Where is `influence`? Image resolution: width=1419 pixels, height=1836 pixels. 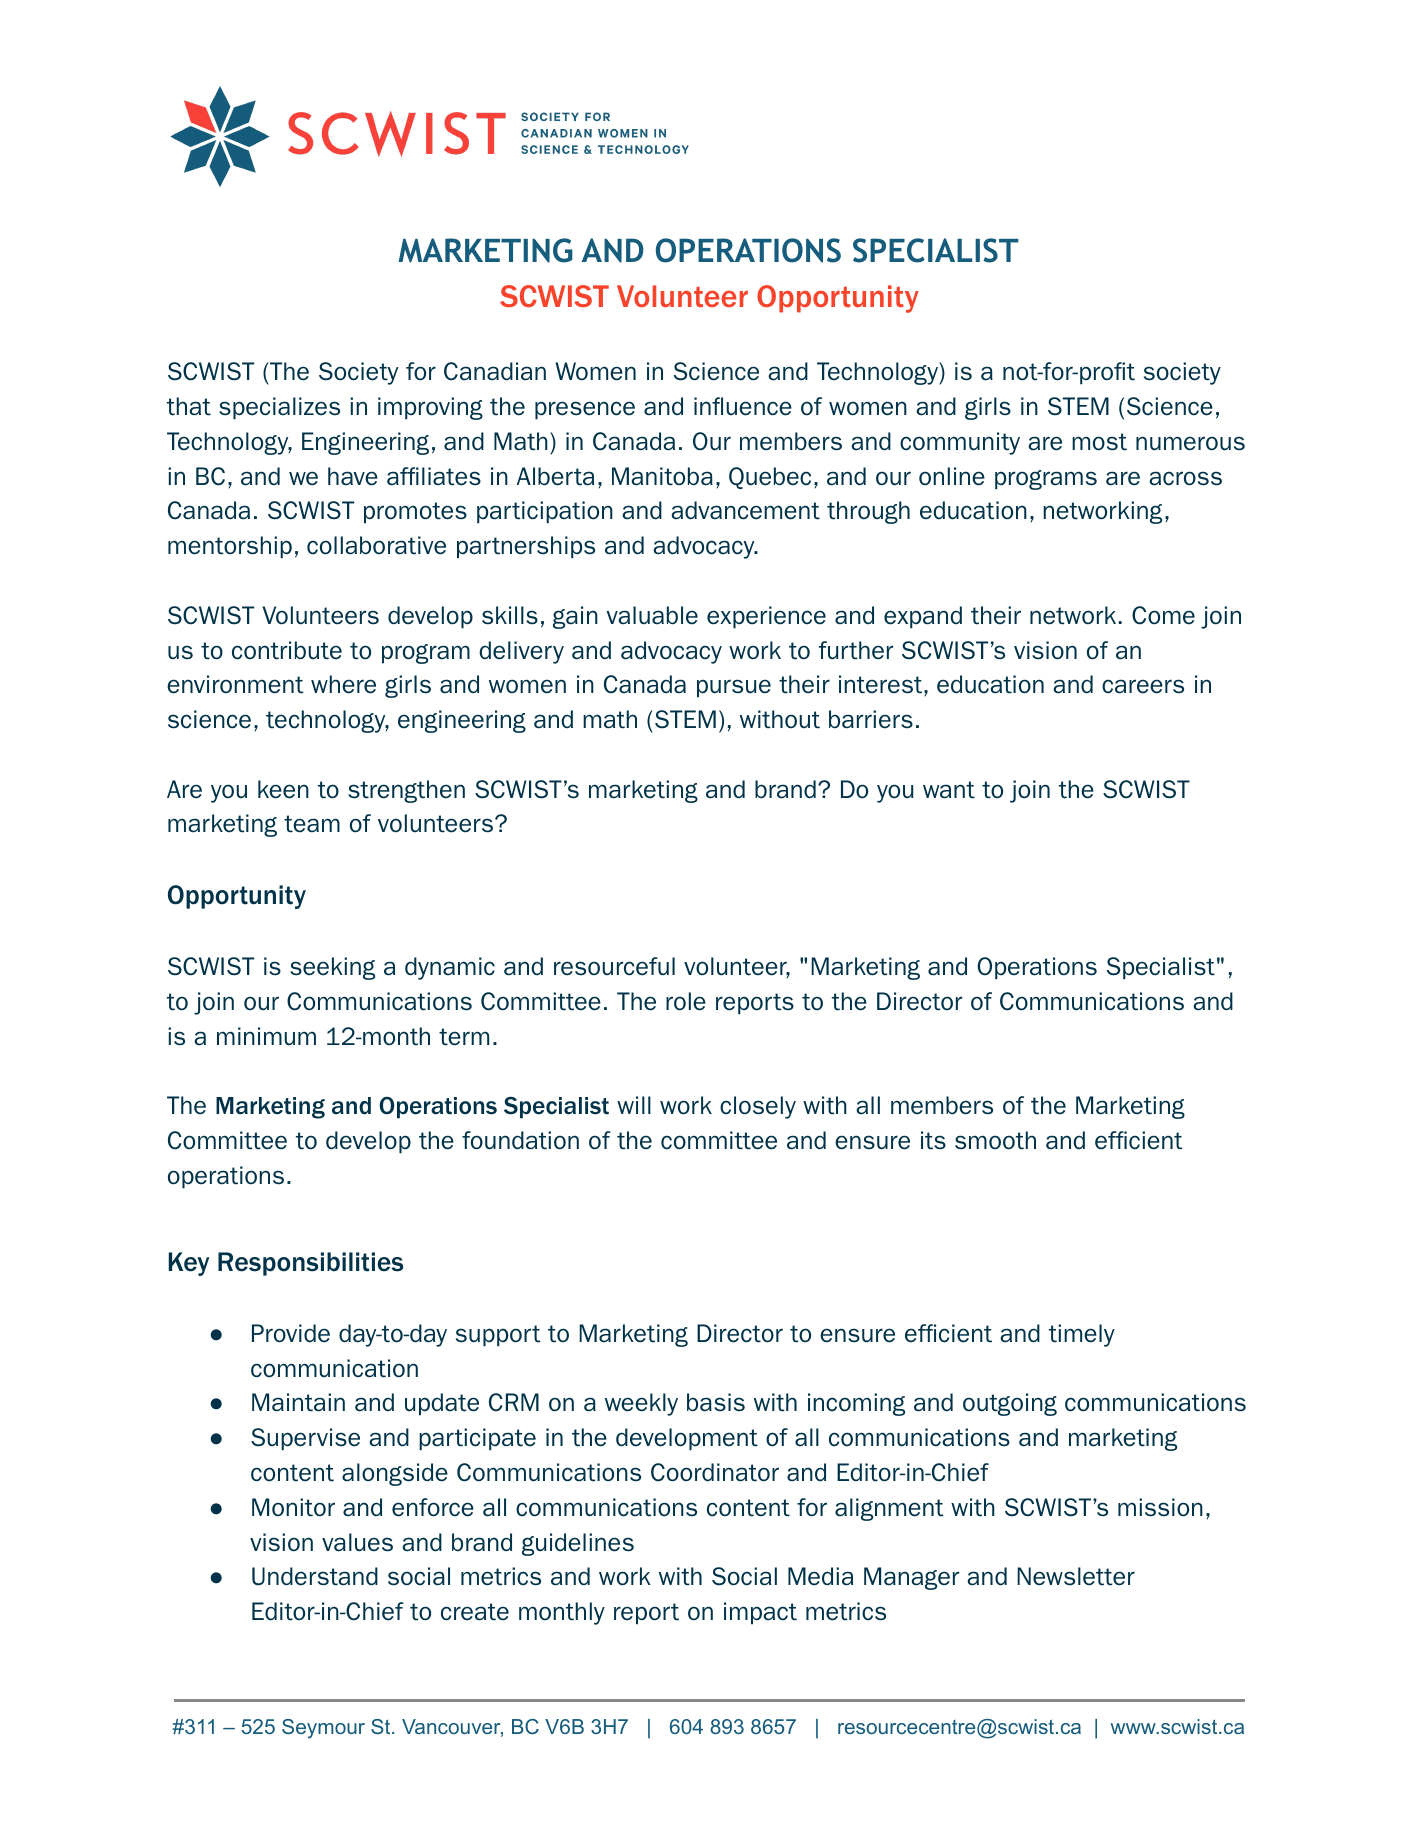 influence is located at coordinates (743, 406).
